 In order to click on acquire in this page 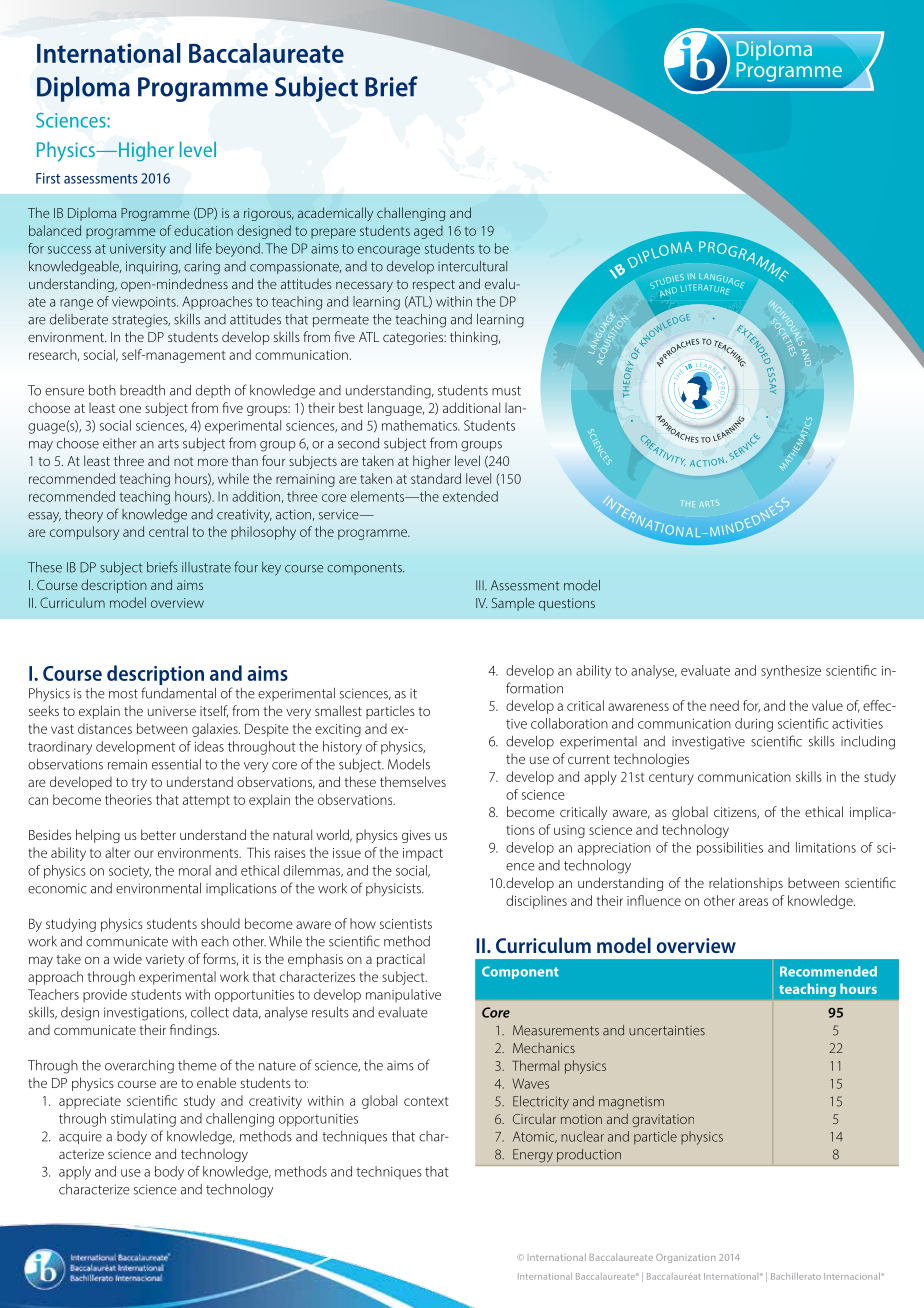, I will do `click(80, 1137)`.
